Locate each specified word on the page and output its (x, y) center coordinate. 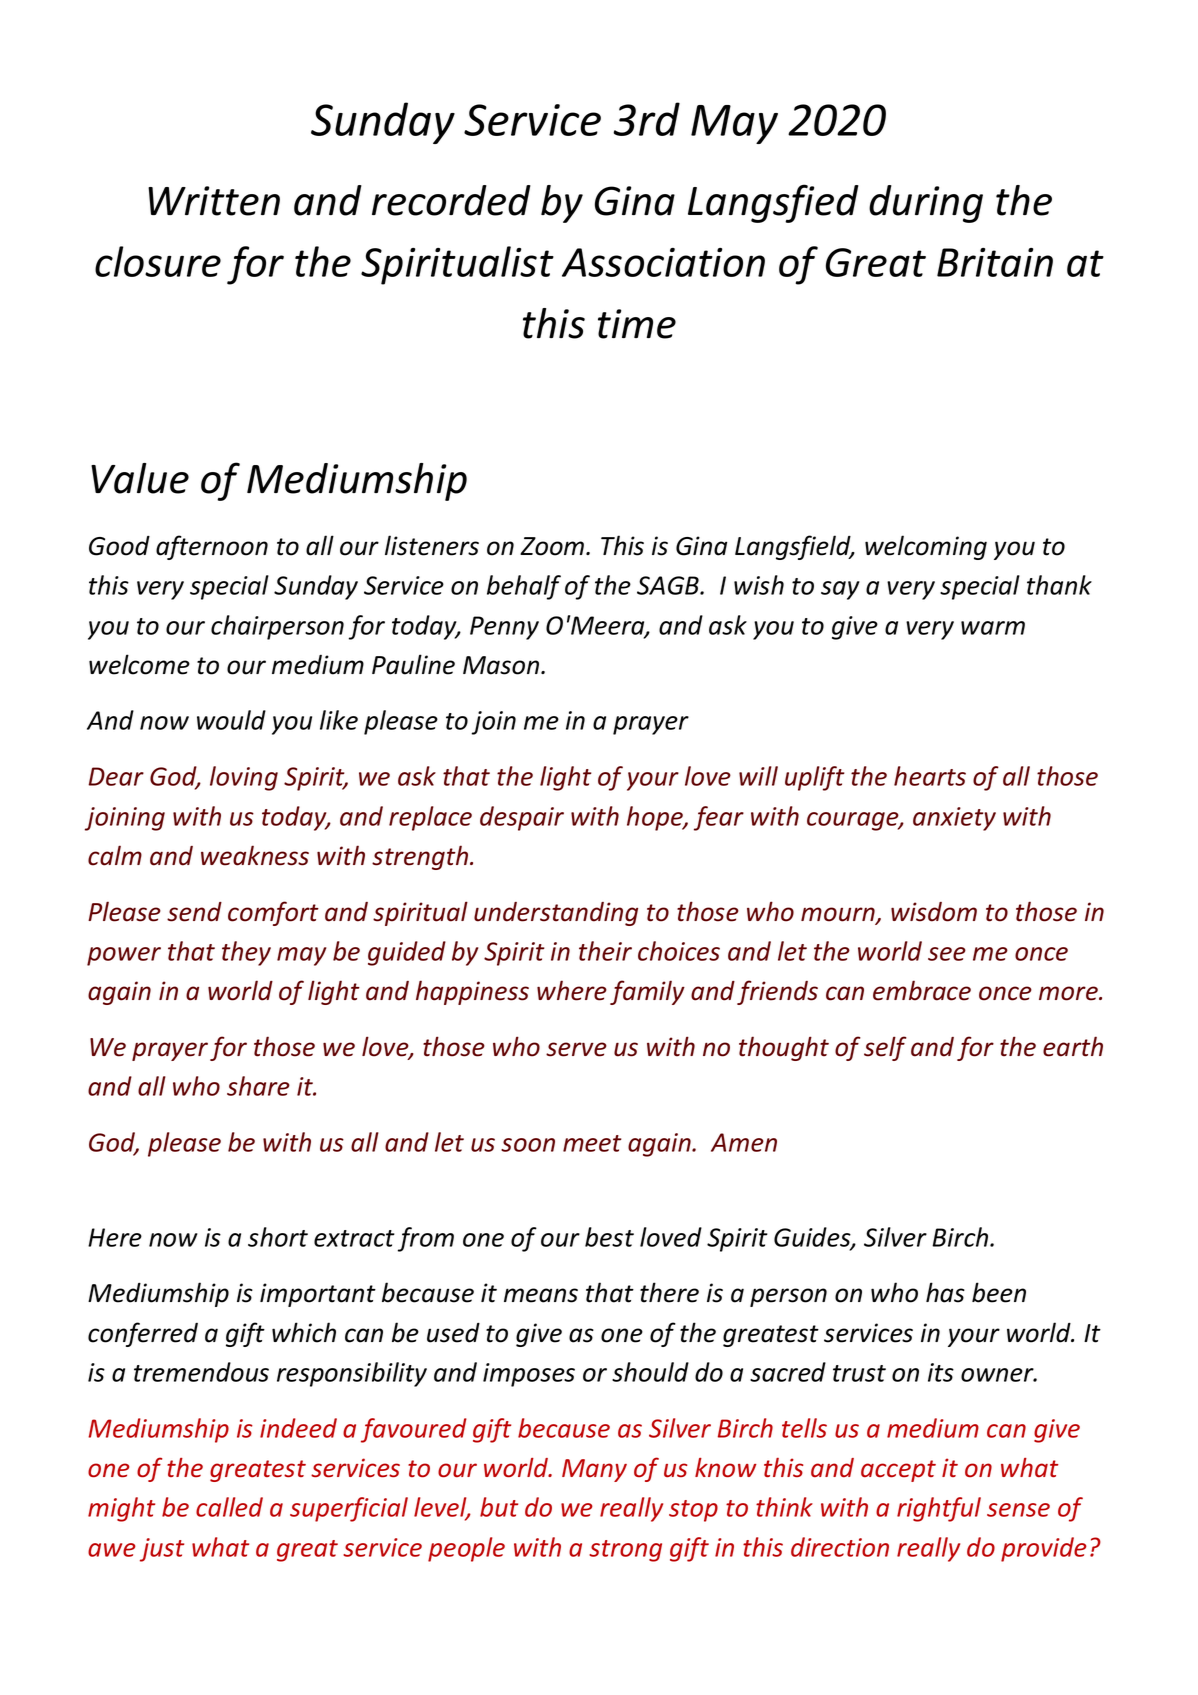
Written (214, 201)
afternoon (212, 547)
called (229, 1507)
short (278, 1237)
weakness (255, 855)
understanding (556, 914)
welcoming (926, 547)
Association (663, 262)
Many (594, 1470)
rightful (939, 1509)
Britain (995, 262)
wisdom (934, 912)
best (609, 1237)
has (945, 1292)
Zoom (553, 546)
